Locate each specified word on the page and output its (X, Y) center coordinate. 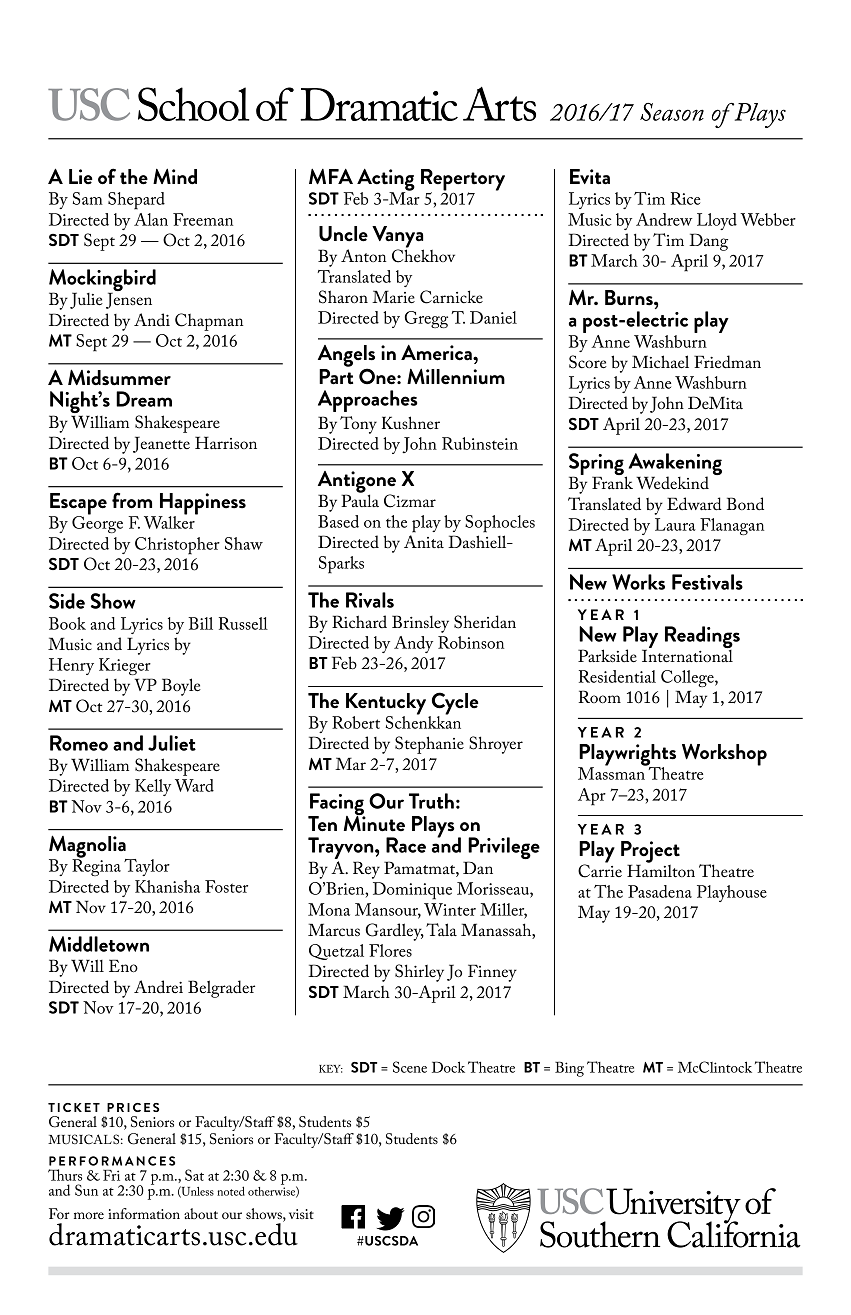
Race (406, 845)
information (144, 1213)
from (132, 500)
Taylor (147, 867)
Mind (175, 176)
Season (672, 112)
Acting (386, 181)
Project (650, 853)
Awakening (674, 465)
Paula (360, 499)
